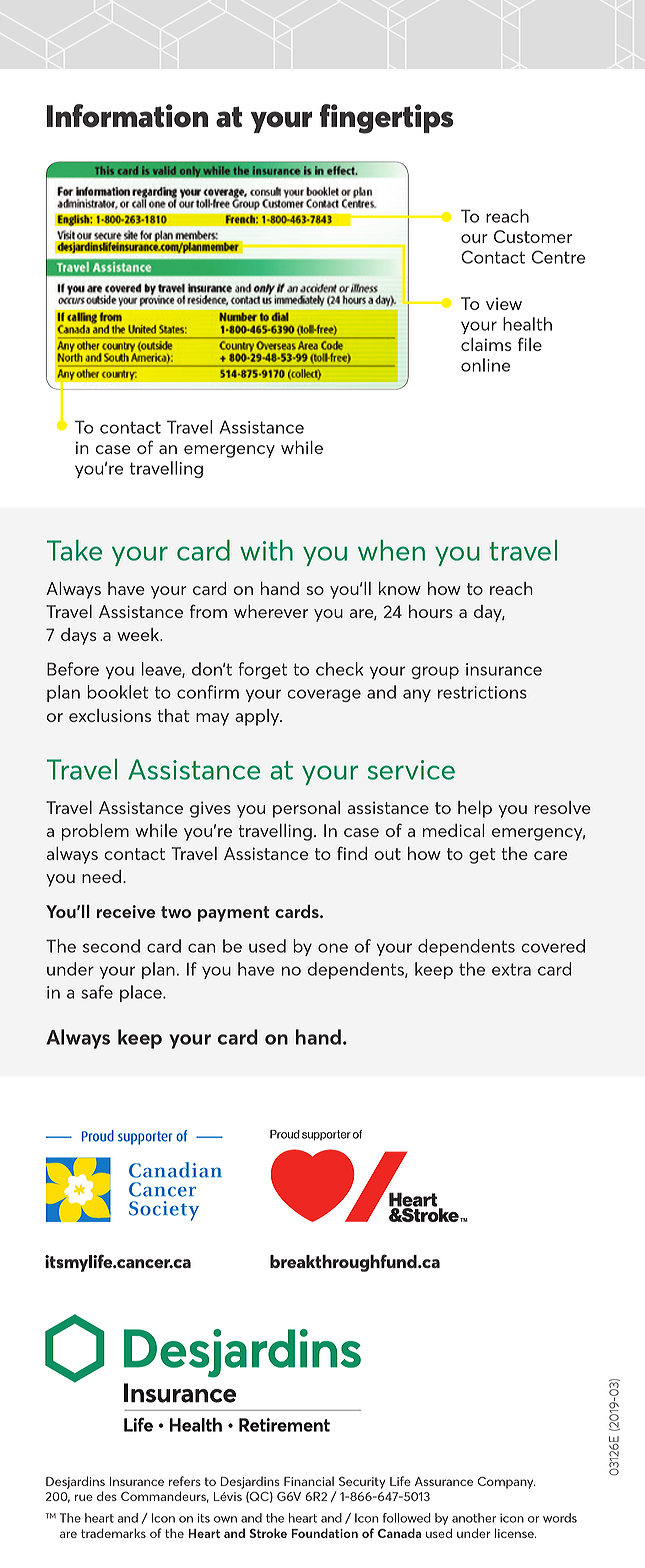 The height and width of the screenshot is (1568, 645). What do you see at coordinates (142, 993) in the screenshot?
I see `place` at bounding box center [142, 993].
